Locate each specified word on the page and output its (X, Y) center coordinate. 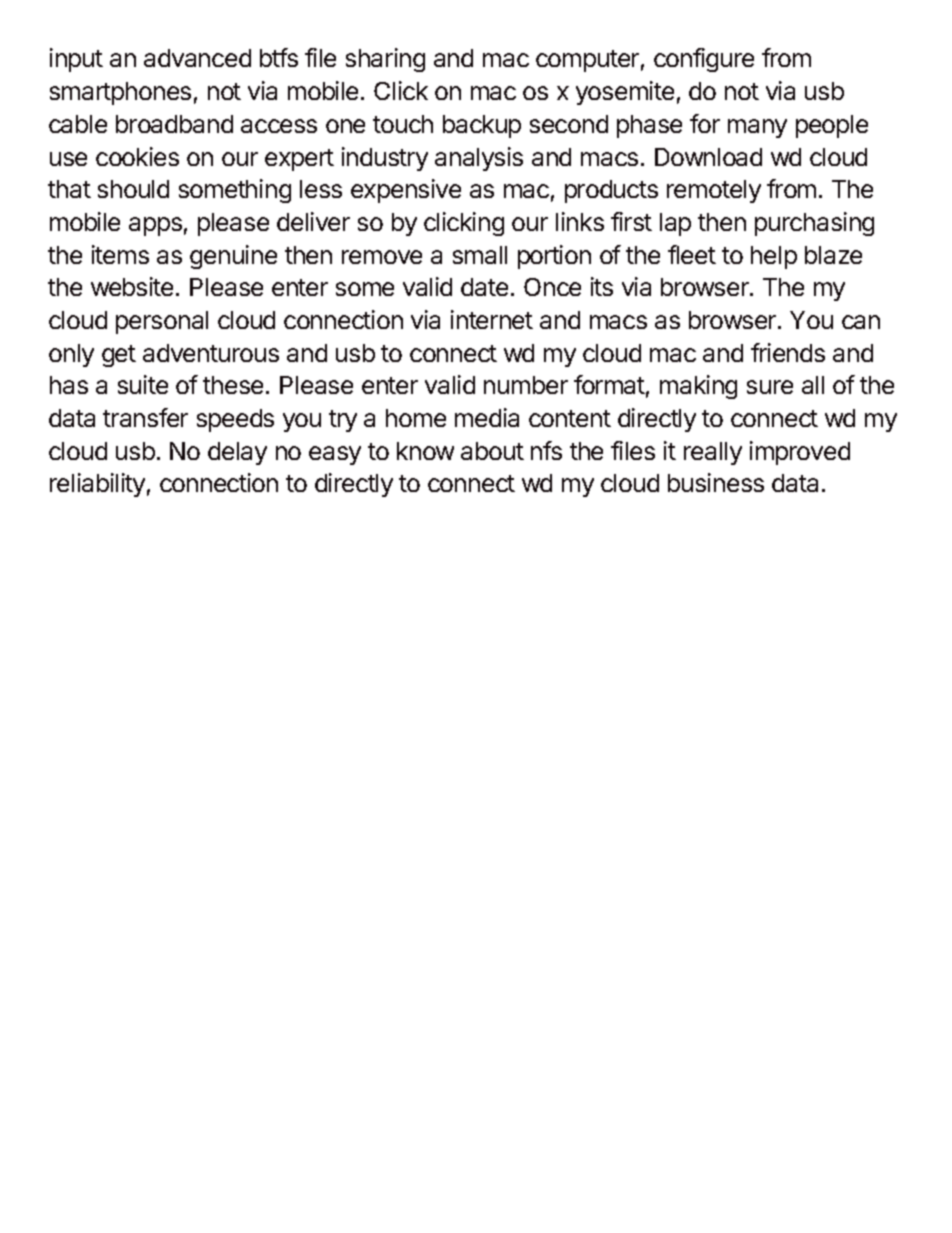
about (492, 451)
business (716, 482)
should (133, 189)
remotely (714, 191)
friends (788, 352)
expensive (406, 191)
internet (492, 319)
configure (704, 60)
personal (162, 322)
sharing (385, 60)
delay (237, 453)
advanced (197, 58)
